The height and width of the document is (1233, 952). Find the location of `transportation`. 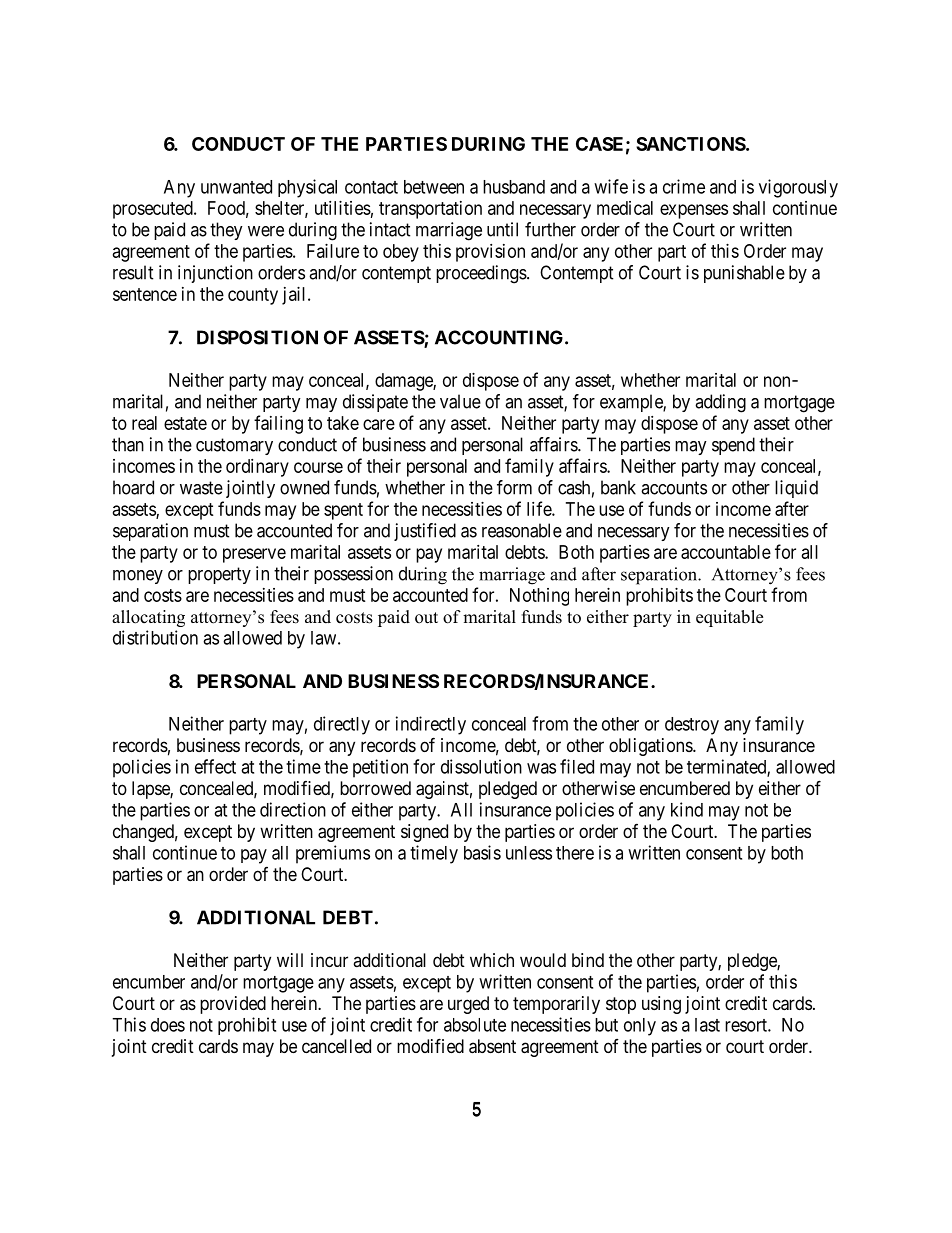

transportation is located at coordinates (430, 210).
